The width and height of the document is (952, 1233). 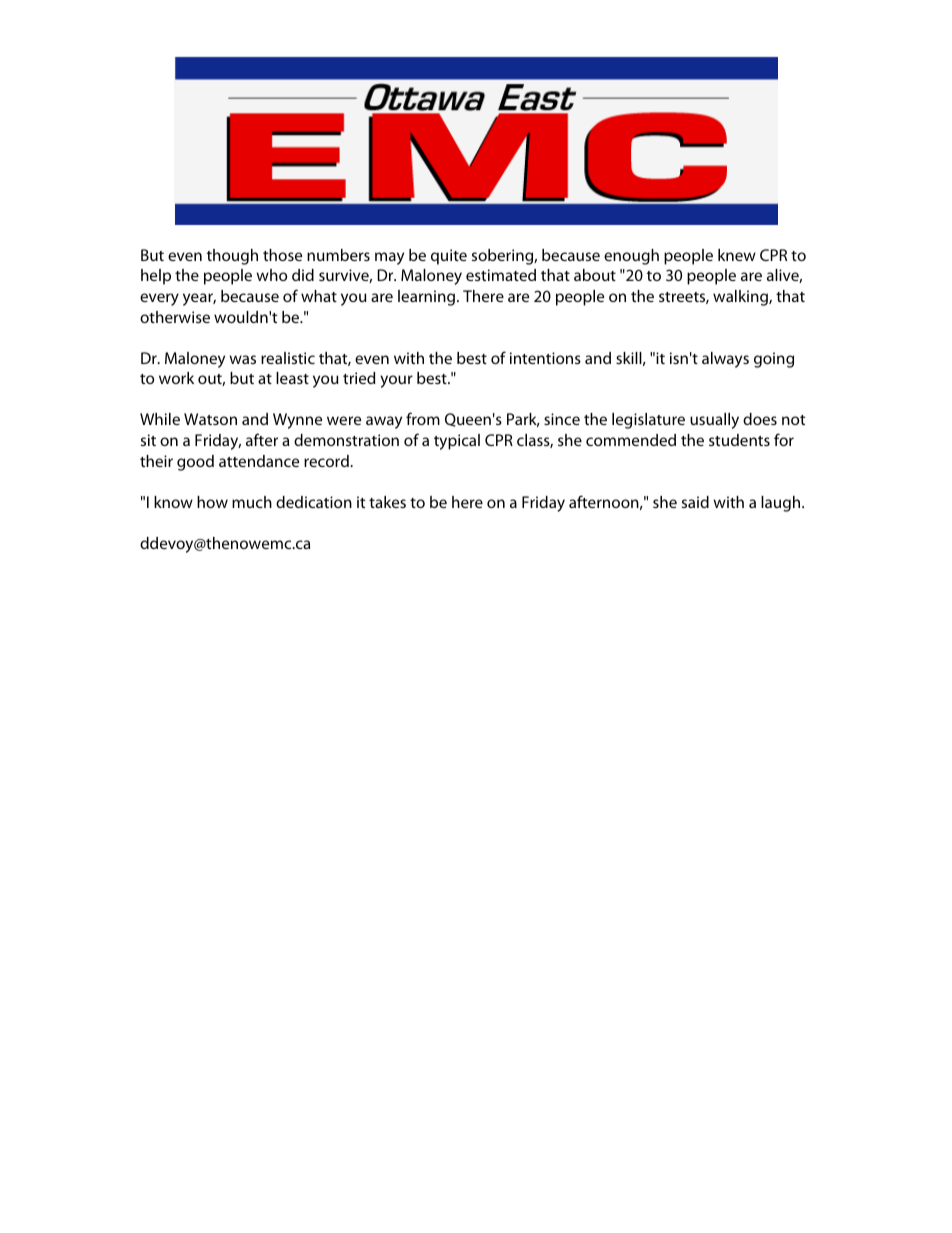 I want to click on students, so click(x=739, y=440).
